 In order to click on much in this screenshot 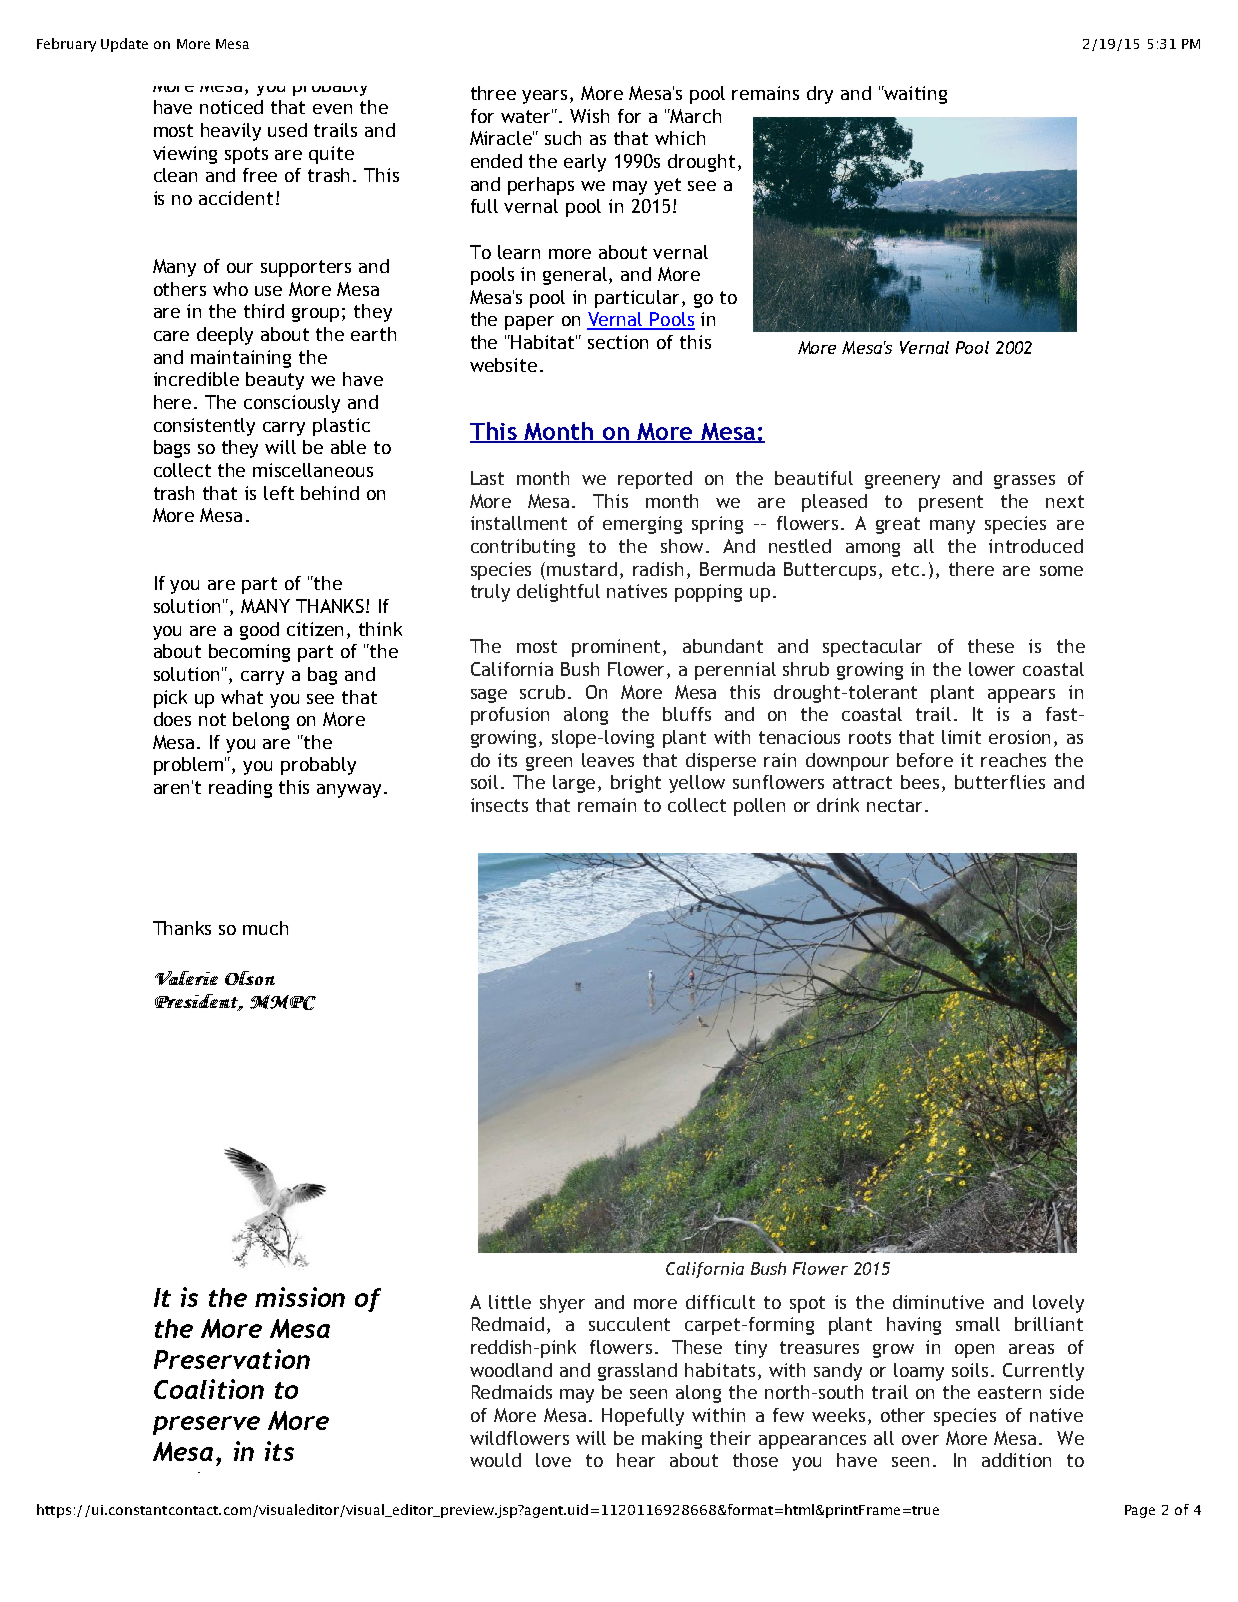, I will do `click(265, 928)`.
